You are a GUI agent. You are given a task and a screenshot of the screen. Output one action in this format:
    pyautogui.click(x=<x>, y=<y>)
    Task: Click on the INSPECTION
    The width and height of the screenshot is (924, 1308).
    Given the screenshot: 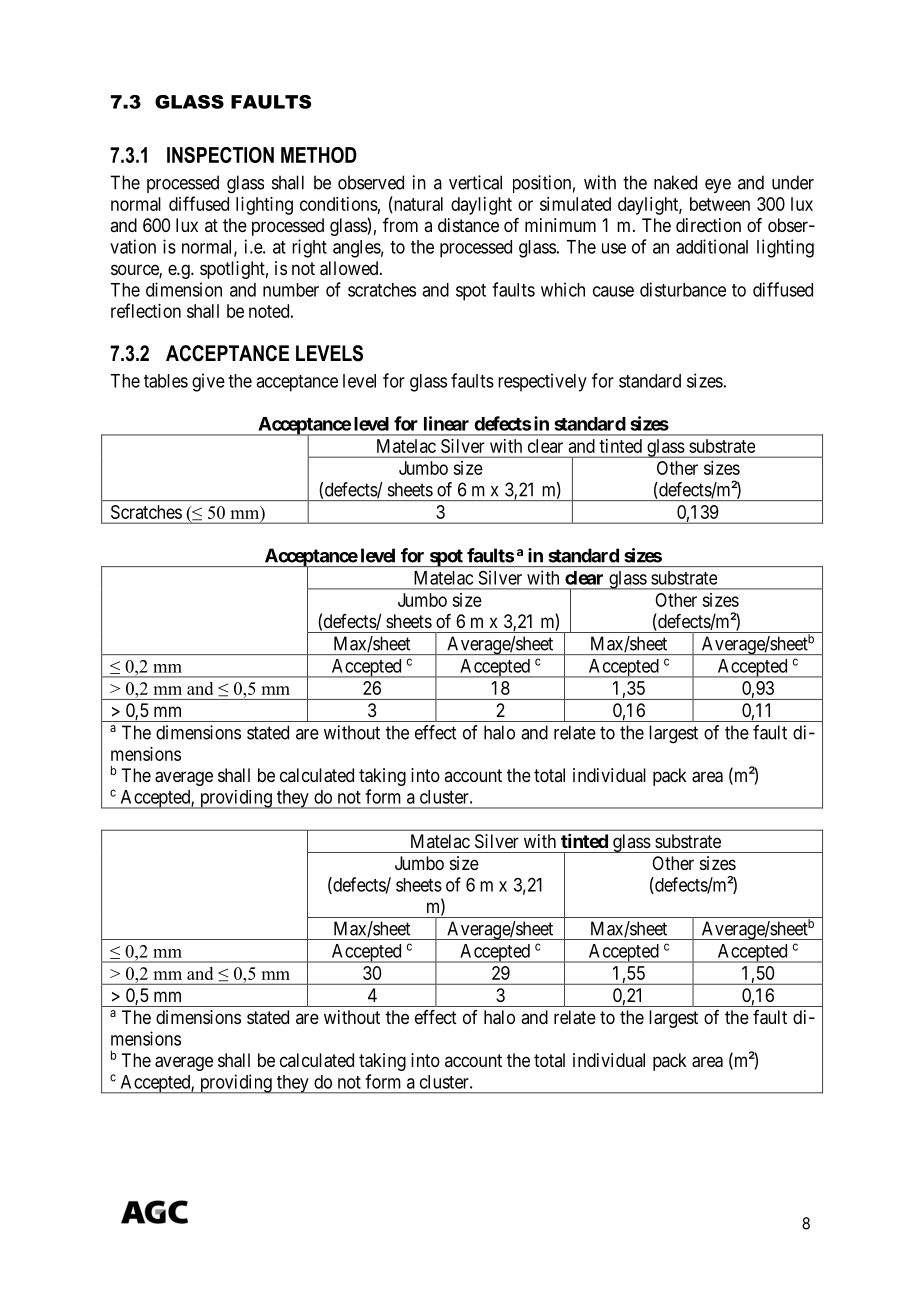 What is the action you would take?
    pyautogui.click(x=220, y=155)
